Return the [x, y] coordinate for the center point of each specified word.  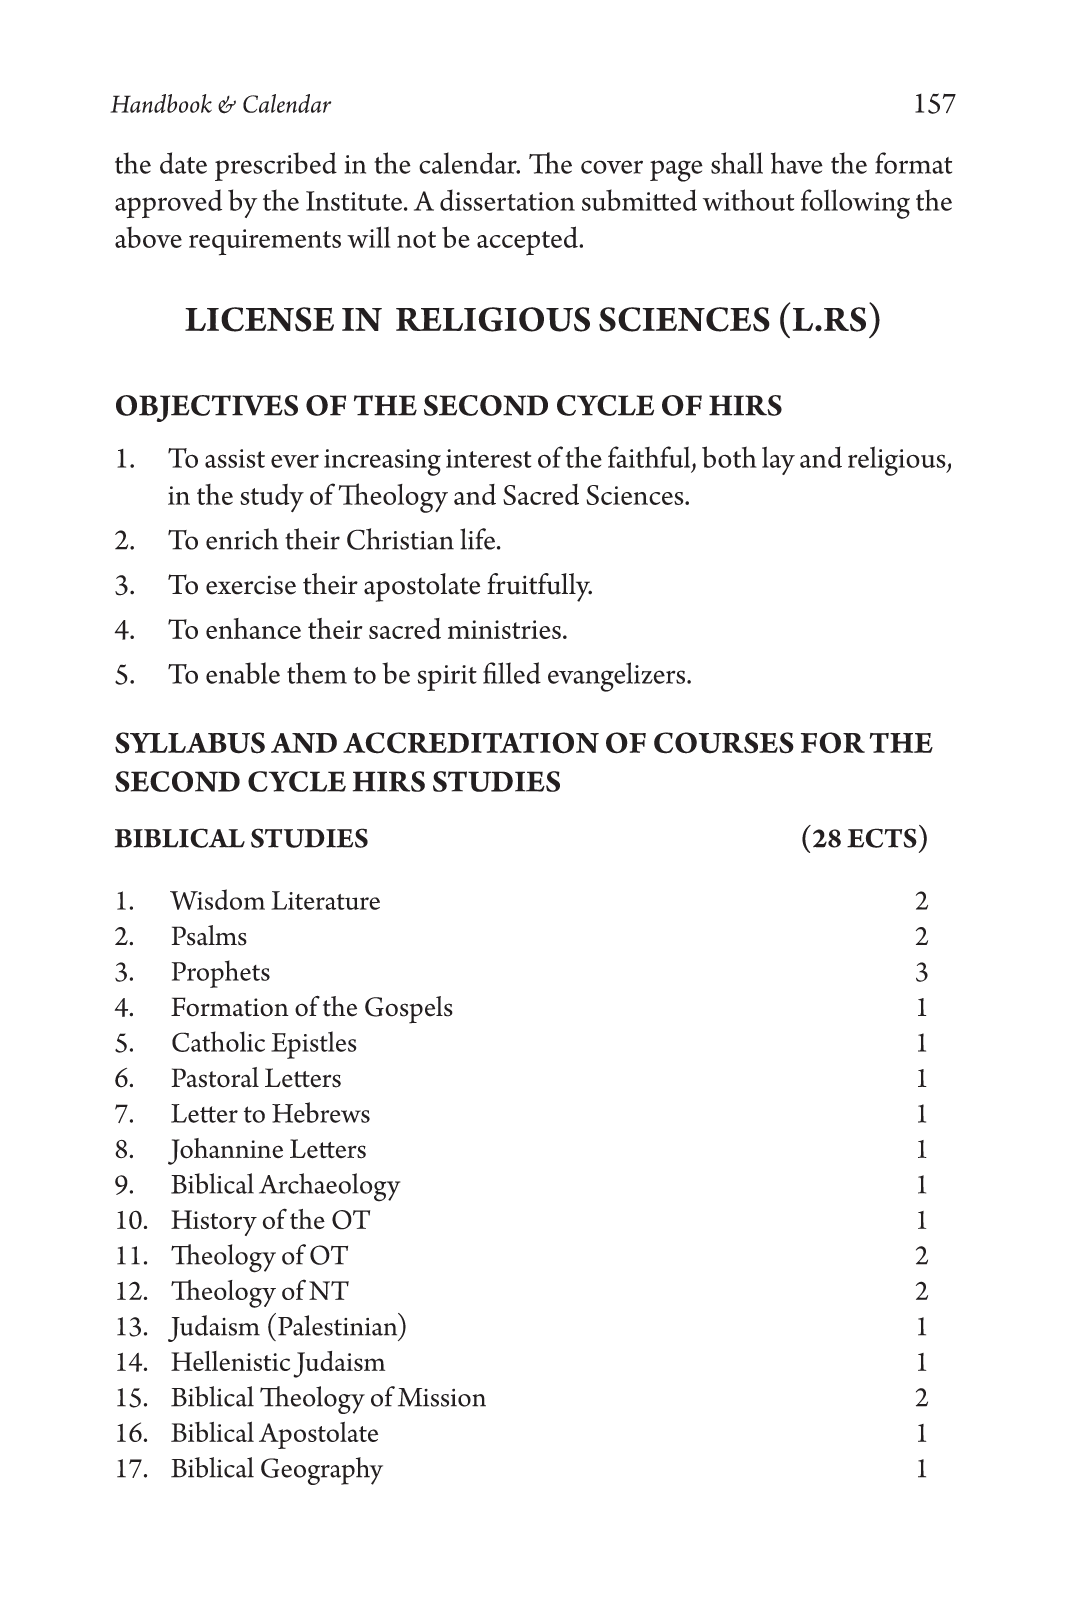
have [797, 163]
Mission [442, 1397]
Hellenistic [230, 1361]
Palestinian [339, 1324]
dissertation [507, 200]
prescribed [276, 166]
